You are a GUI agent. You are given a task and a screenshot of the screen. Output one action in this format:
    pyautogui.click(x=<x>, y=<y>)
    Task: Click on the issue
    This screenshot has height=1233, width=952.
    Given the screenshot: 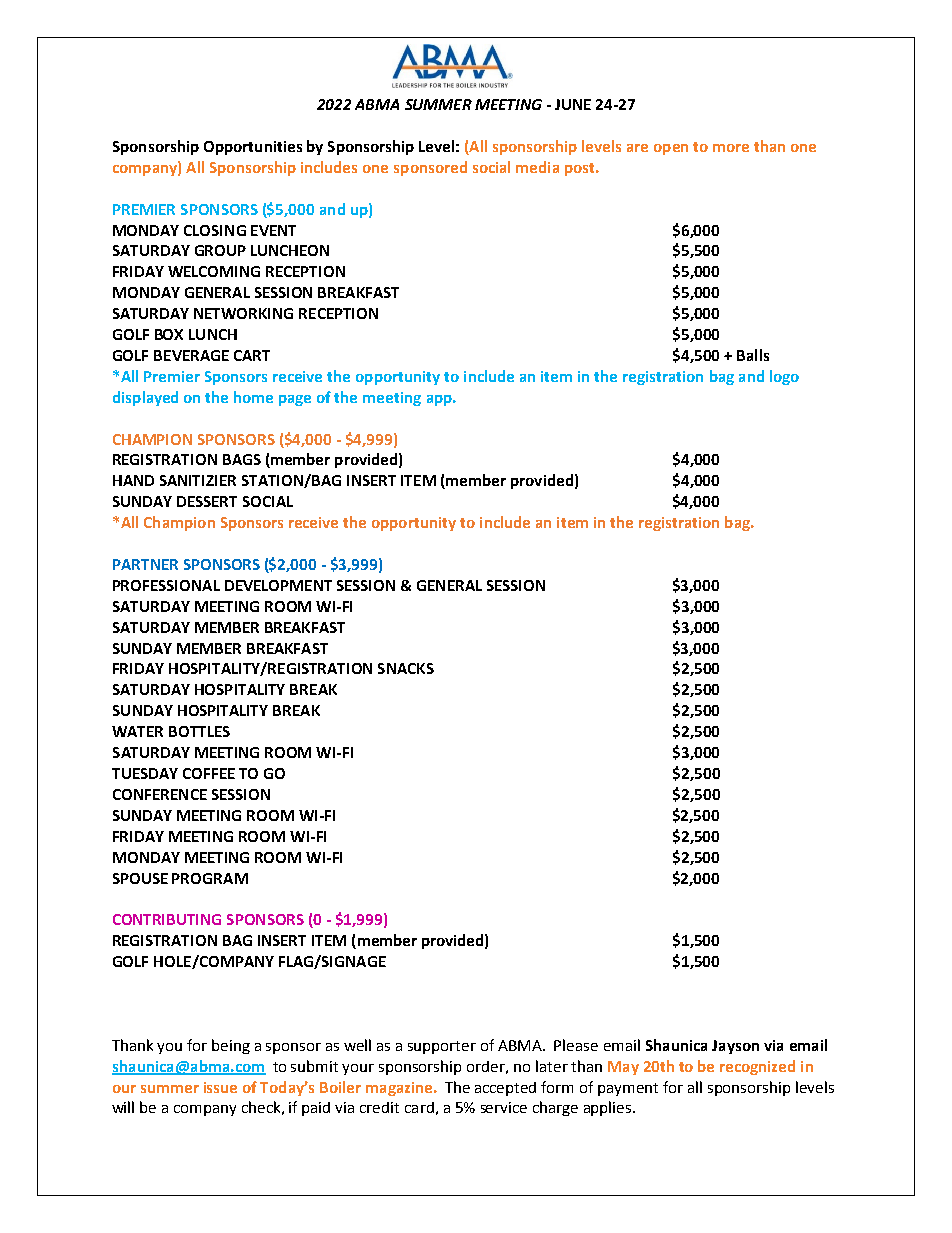 What is the action you would take?
    pyautogui.click(x=220, y=1087)
